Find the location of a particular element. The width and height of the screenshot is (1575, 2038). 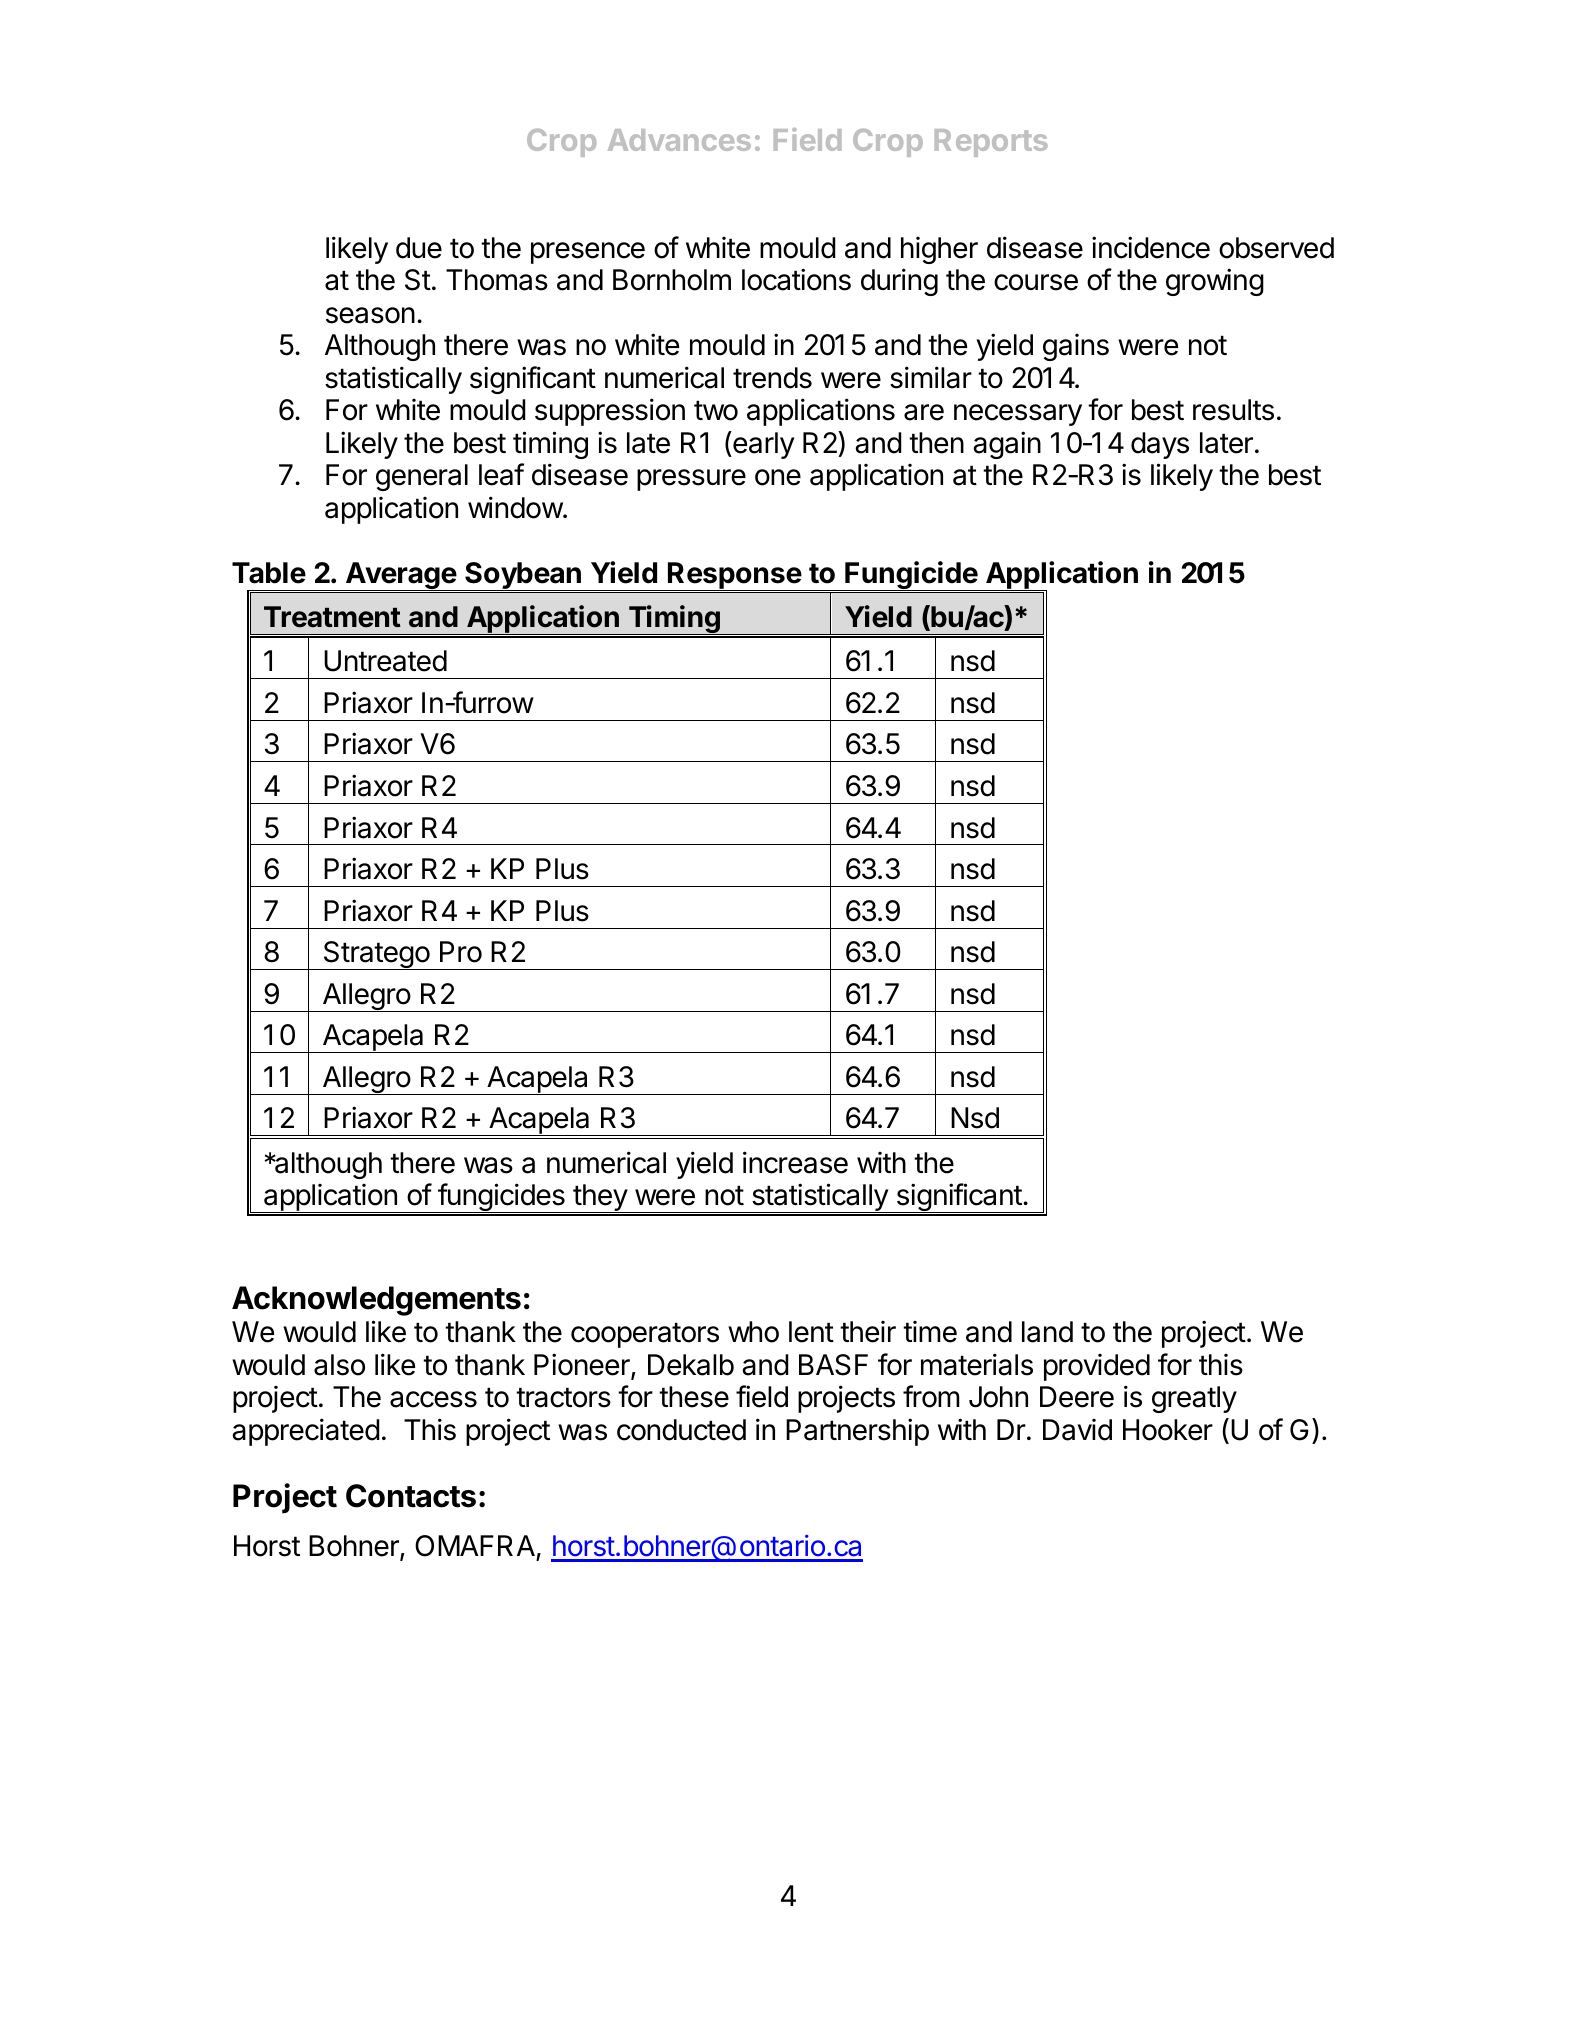

days is located at coordinates (1160, 445).
